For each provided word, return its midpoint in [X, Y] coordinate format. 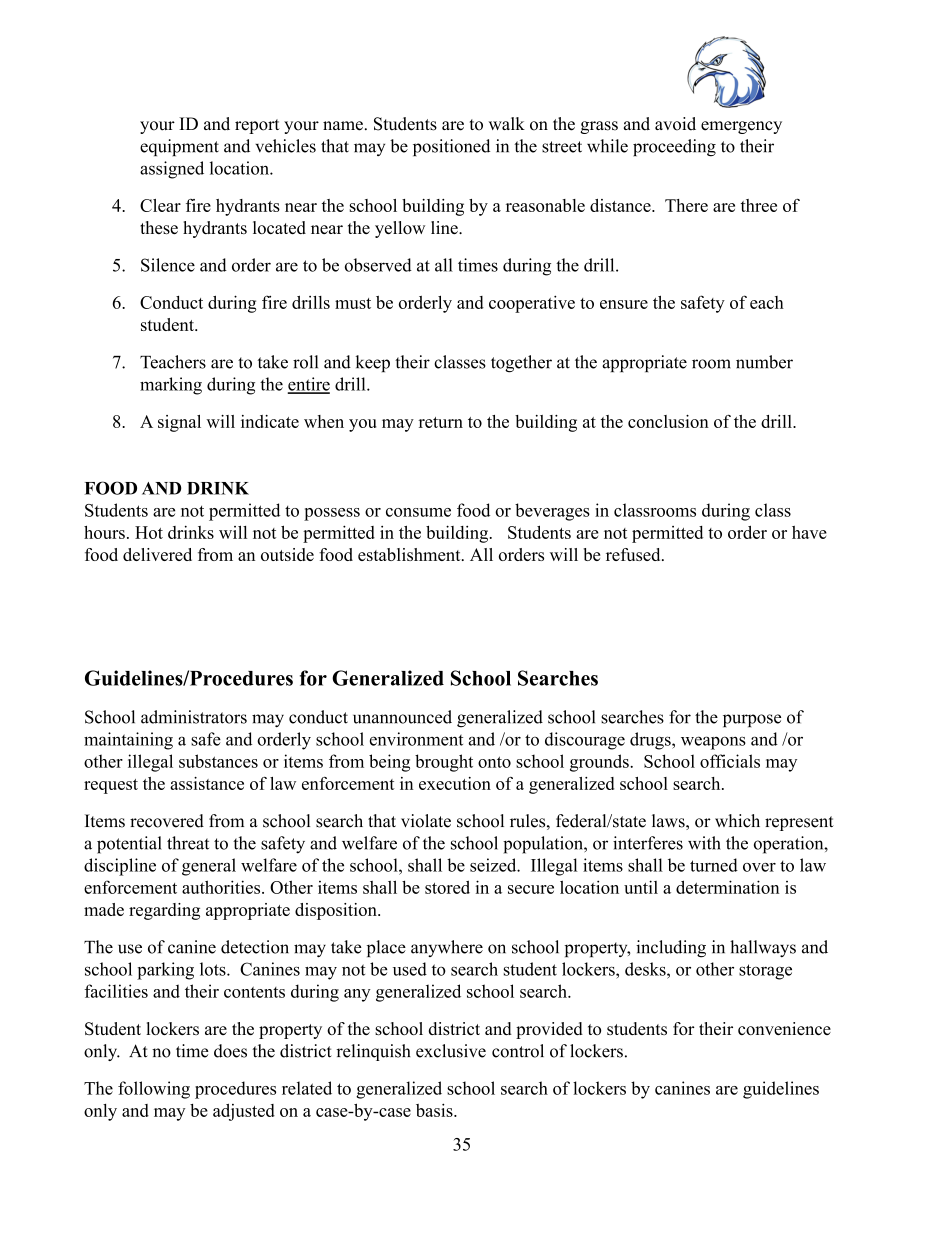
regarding [164, 911]
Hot [149, 532]
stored [447, 887]
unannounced [402, 717]
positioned [451, 147]
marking [171, 386]
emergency [741, 127]
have [809, 532]
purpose [752, 720]
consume [418, 512]
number [764, 362]
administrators [194, 717]
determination [728, 887]
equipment [179, 147]
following [154, 1090]
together [521, 364]
